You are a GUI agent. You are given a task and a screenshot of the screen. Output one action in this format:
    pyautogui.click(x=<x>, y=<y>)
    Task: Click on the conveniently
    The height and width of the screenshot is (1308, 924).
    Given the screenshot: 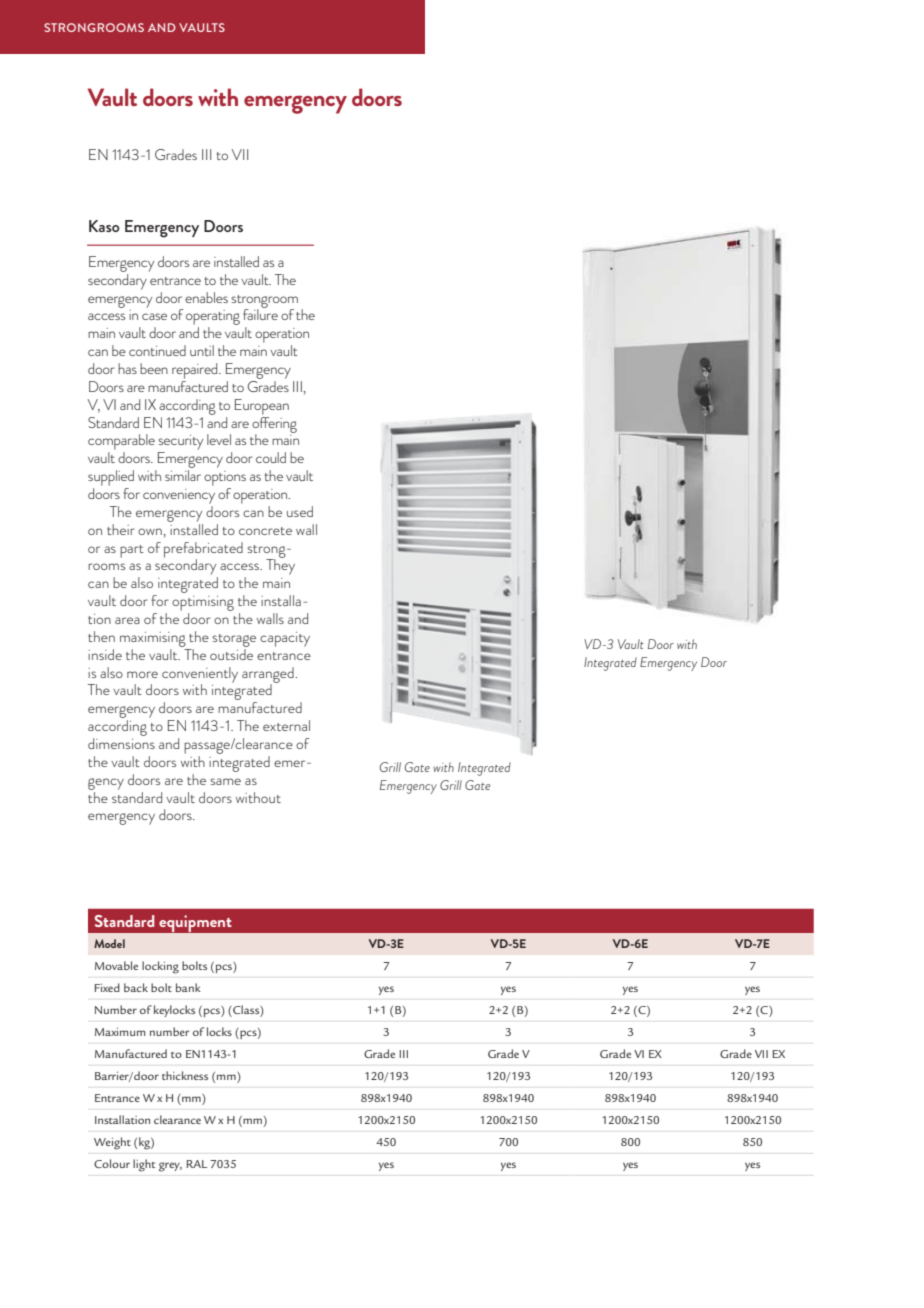 What is the action you would take?
    pyautogui.click(x=200, y=676)
